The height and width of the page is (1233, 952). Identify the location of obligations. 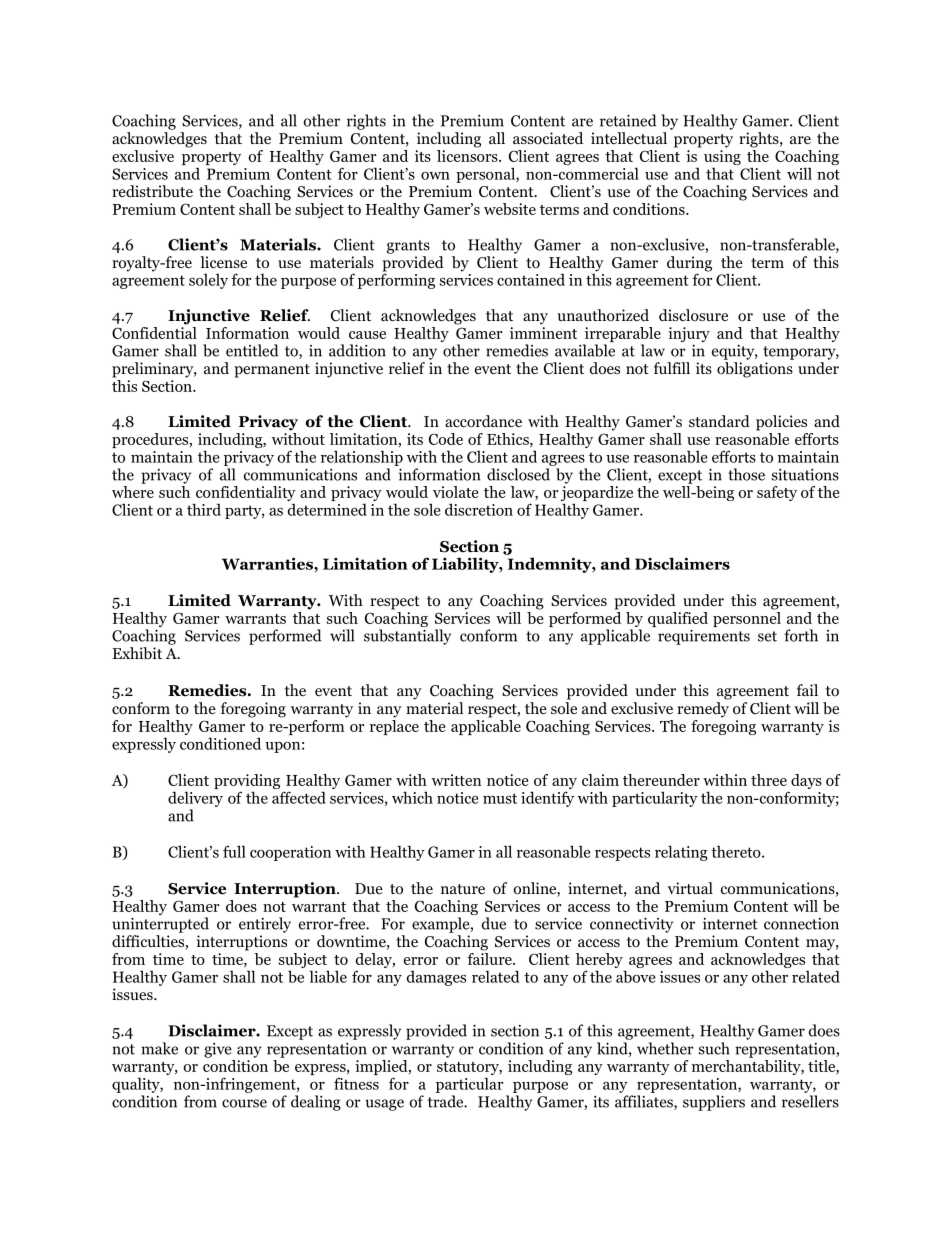
(755, 370).
